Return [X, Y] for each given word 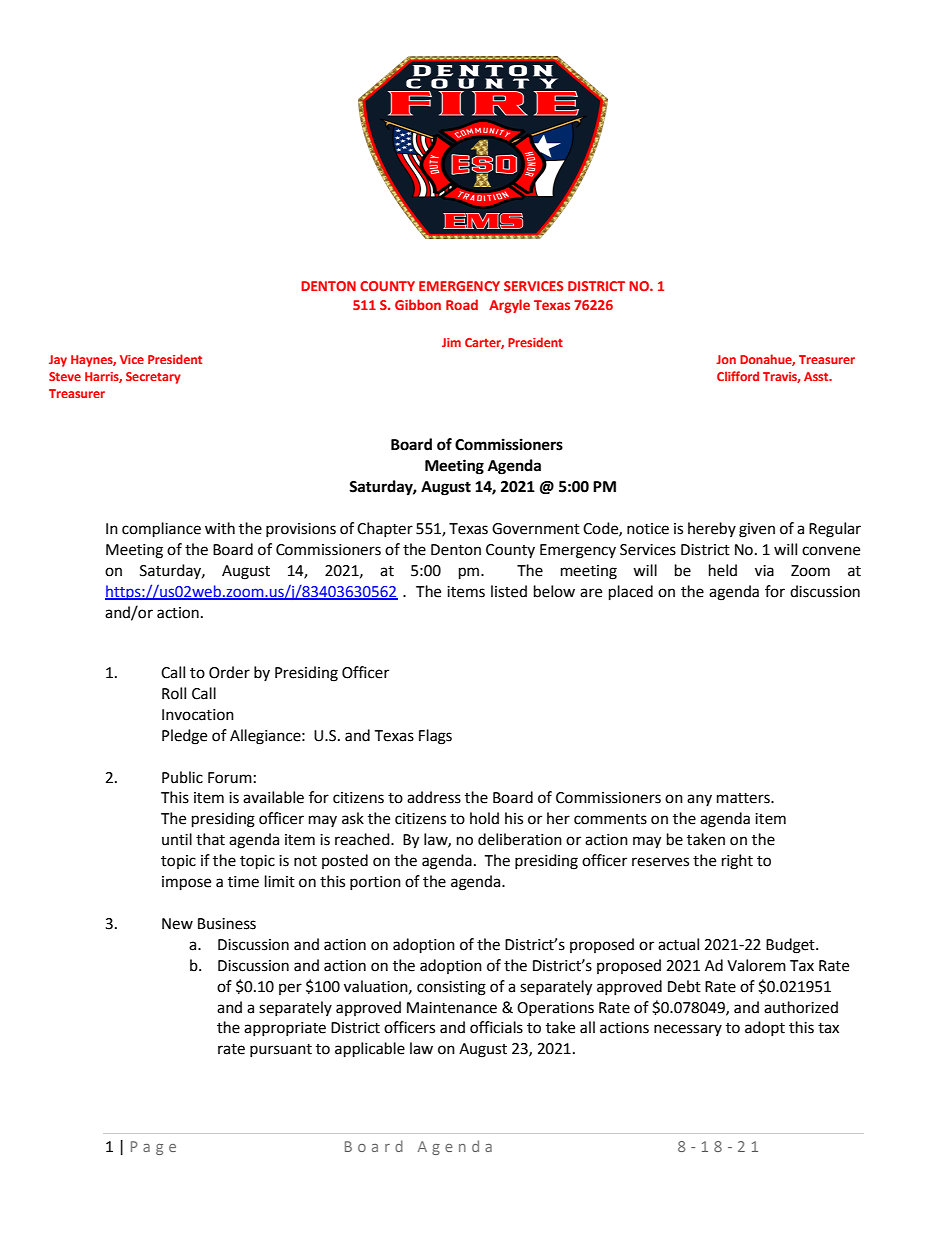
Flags [435, 737]
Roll [174, 693]
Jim [451, 342]
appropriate [285, 1029]
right [737, 862]
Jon [726, 359]
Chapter [385, 529]
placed [631, 593]
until [177, 839]
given [757, 530]
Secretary [153, 378]
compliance [161, 530]
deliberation [520, 839]
